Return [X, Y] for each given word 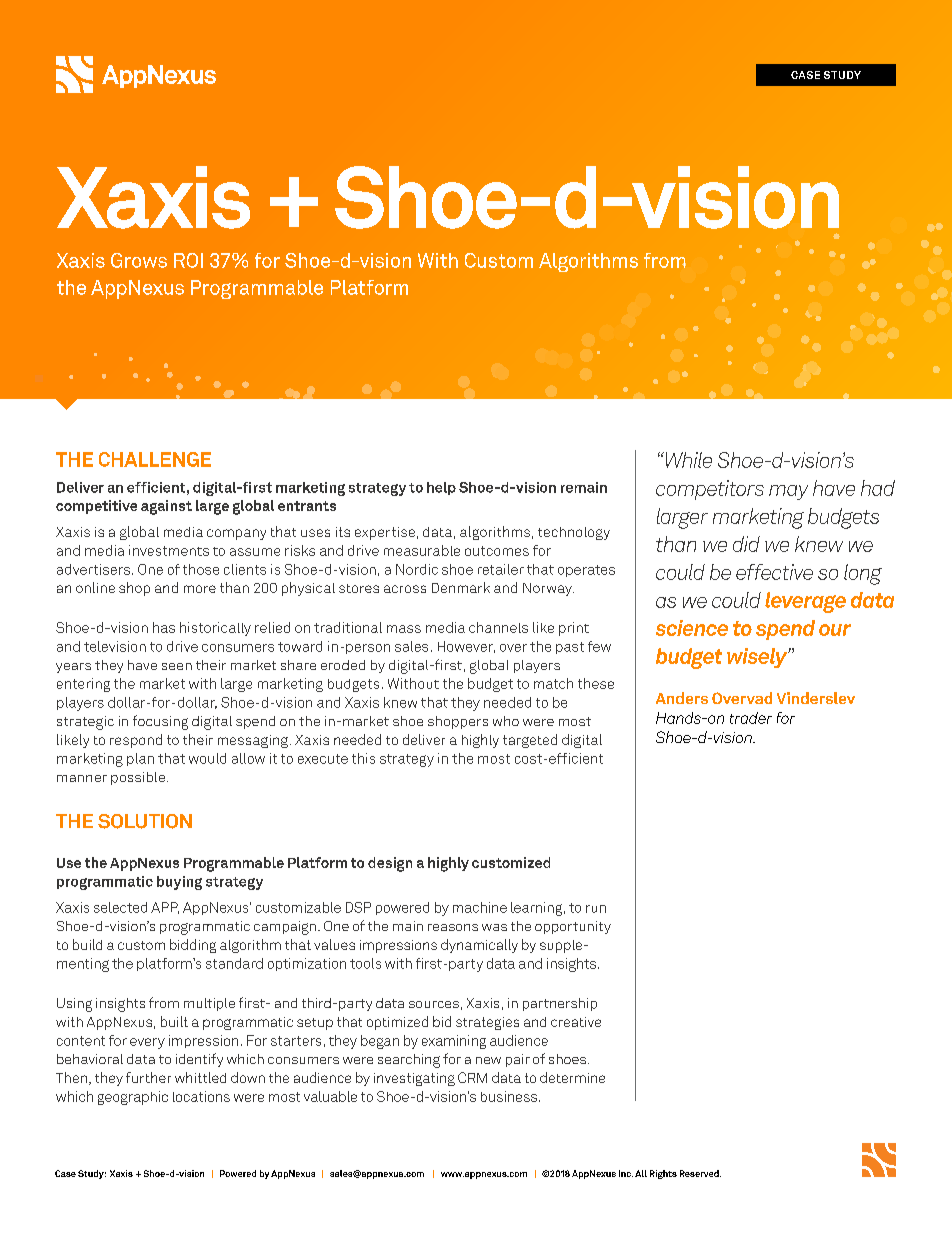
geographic [133, 1098]
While [687, 460]
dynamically [479, 946]
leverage [805, 602]
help [441, 488]
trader [751, 718]
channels [498, 627]
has [164, 627]
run [596, 909]
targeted [530, 741]
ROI [188, 260]
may [788, 492]
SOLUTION [145, 821]
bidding [193, 946]
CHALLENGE [155, 459]
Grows [139, 260]
